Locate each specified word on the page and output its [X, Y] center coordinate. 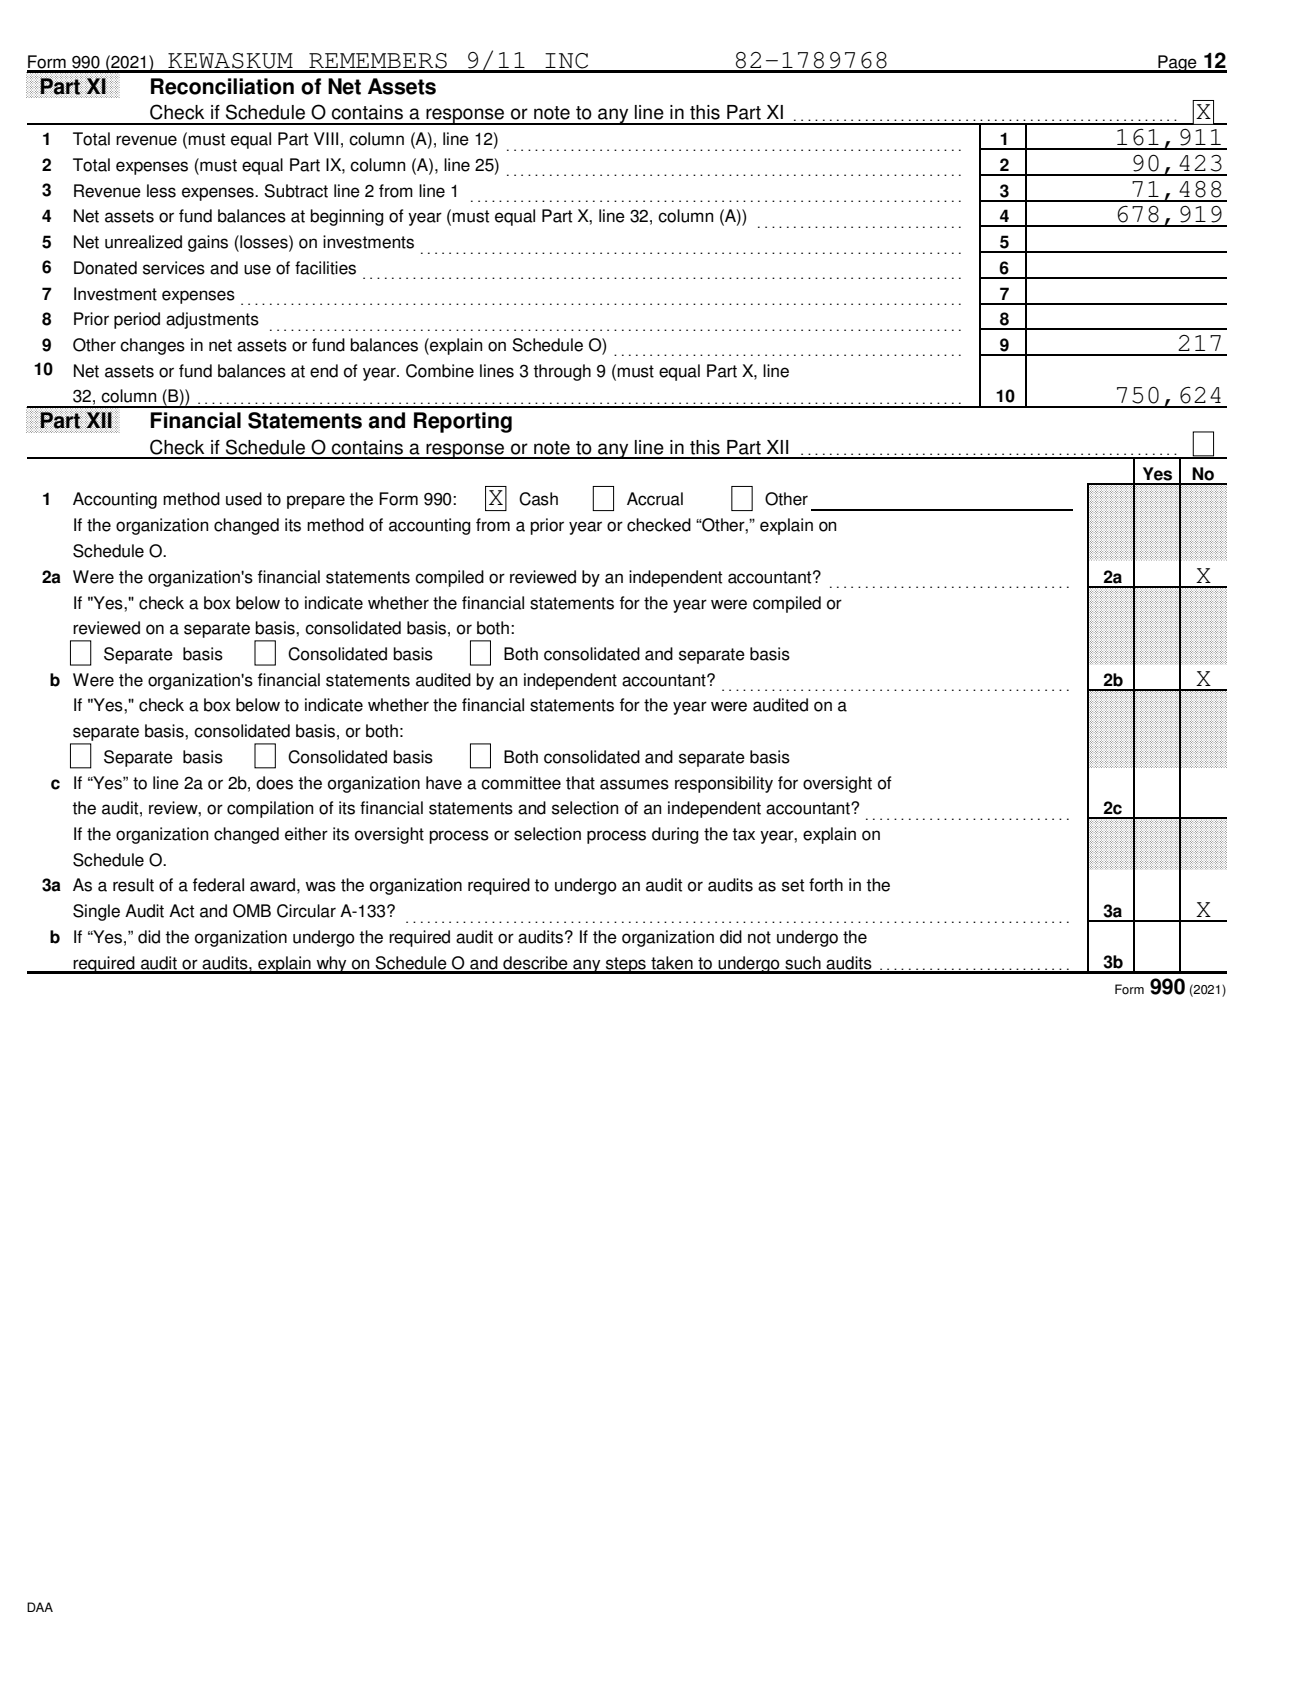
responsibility [724, 784]
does [274, 783]
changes [152, 346]
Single [96, 912]
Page [1177, 64]
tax [743, 834]
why [331, 965]
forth [826, 885]
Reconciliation [222, 86]
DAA [40, 1607]
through [562, 372]
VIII [326, 138]
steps [625, 965]
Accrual [655, 499]
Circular [306, 911]
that [580, 783]
